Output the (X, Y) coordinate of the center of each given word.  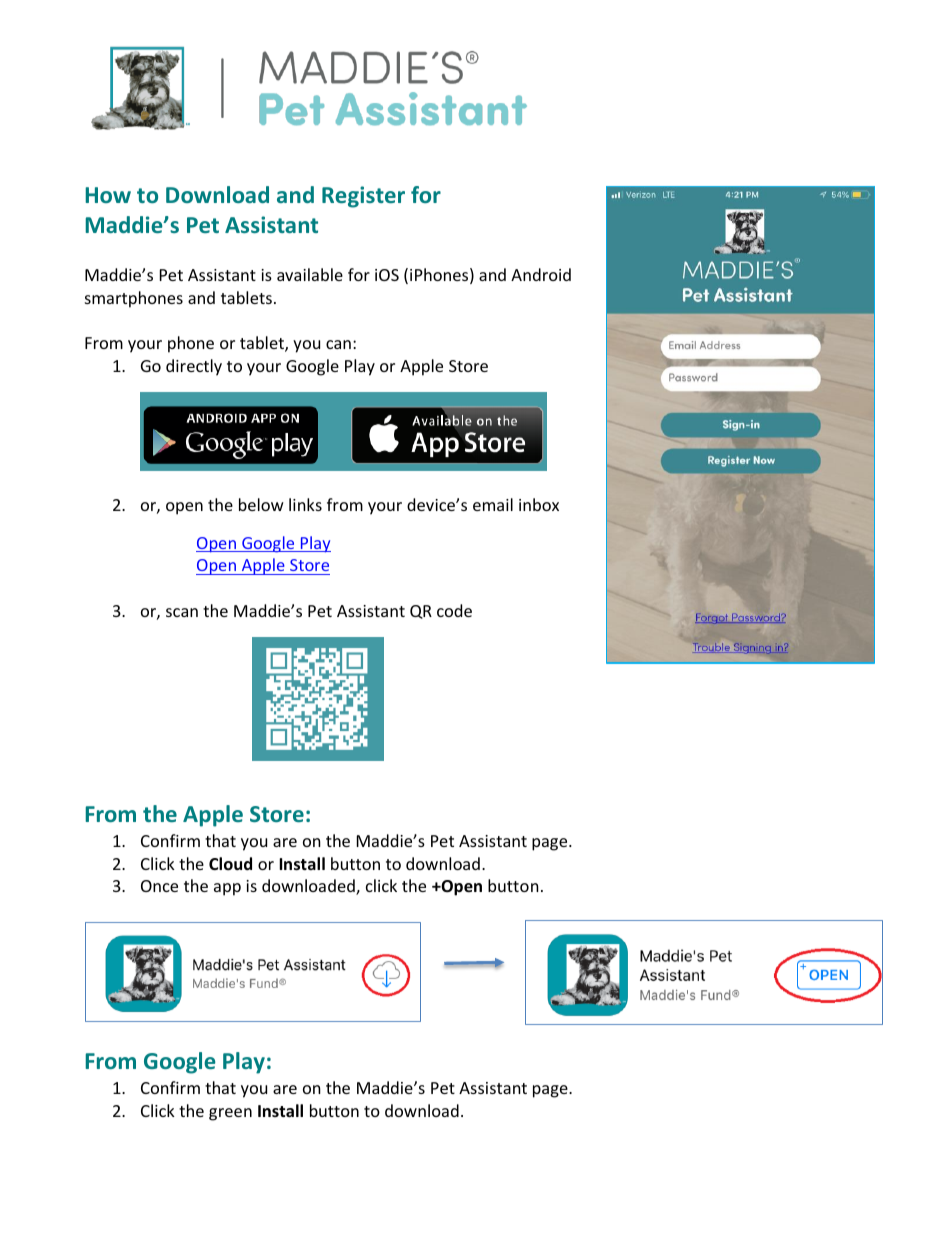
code (454, 610)
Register (363, 197)
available (310, 274)
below (261, 504)
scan (182, 612)
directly (194, 367)
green (230, 1114)
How (108, 195)
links (305, 504)
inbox (539, 504)
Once (159, 886)
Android (541, 274)
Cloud (230, 864)
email (493, 504)
